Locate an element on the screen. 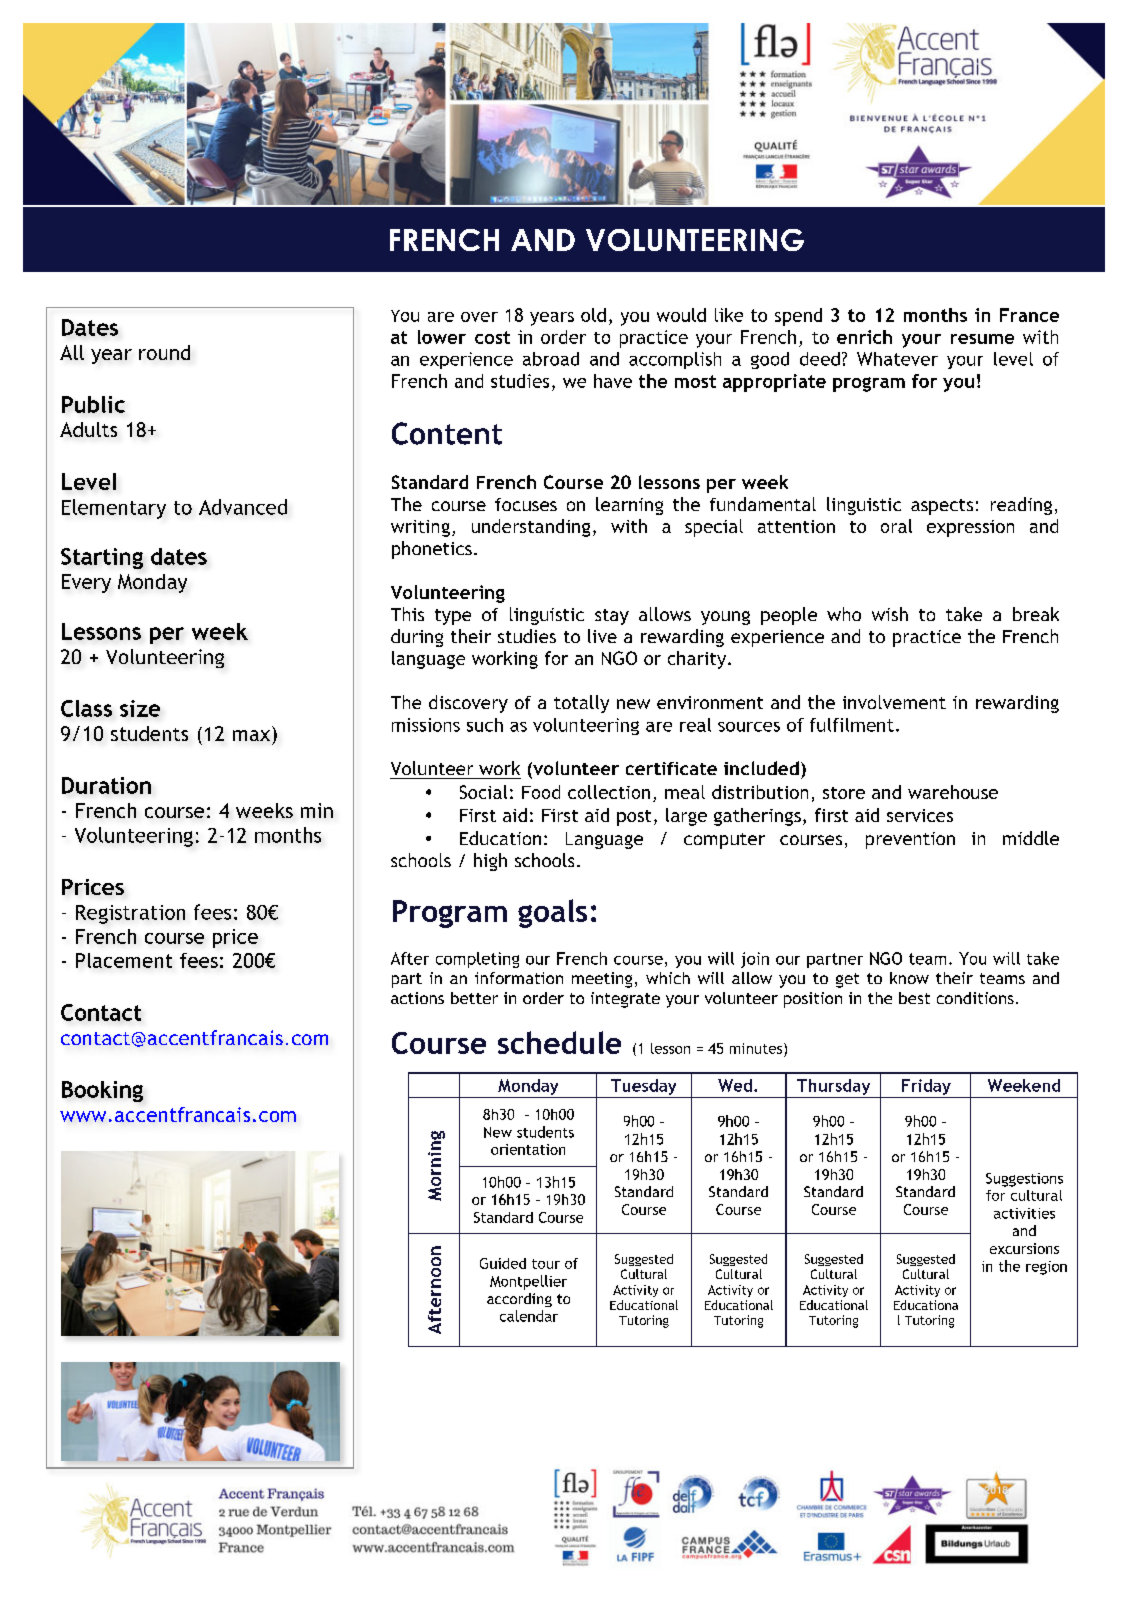 The image size is (1128, 1597). Whatever is located at coordinates (897, 359).
